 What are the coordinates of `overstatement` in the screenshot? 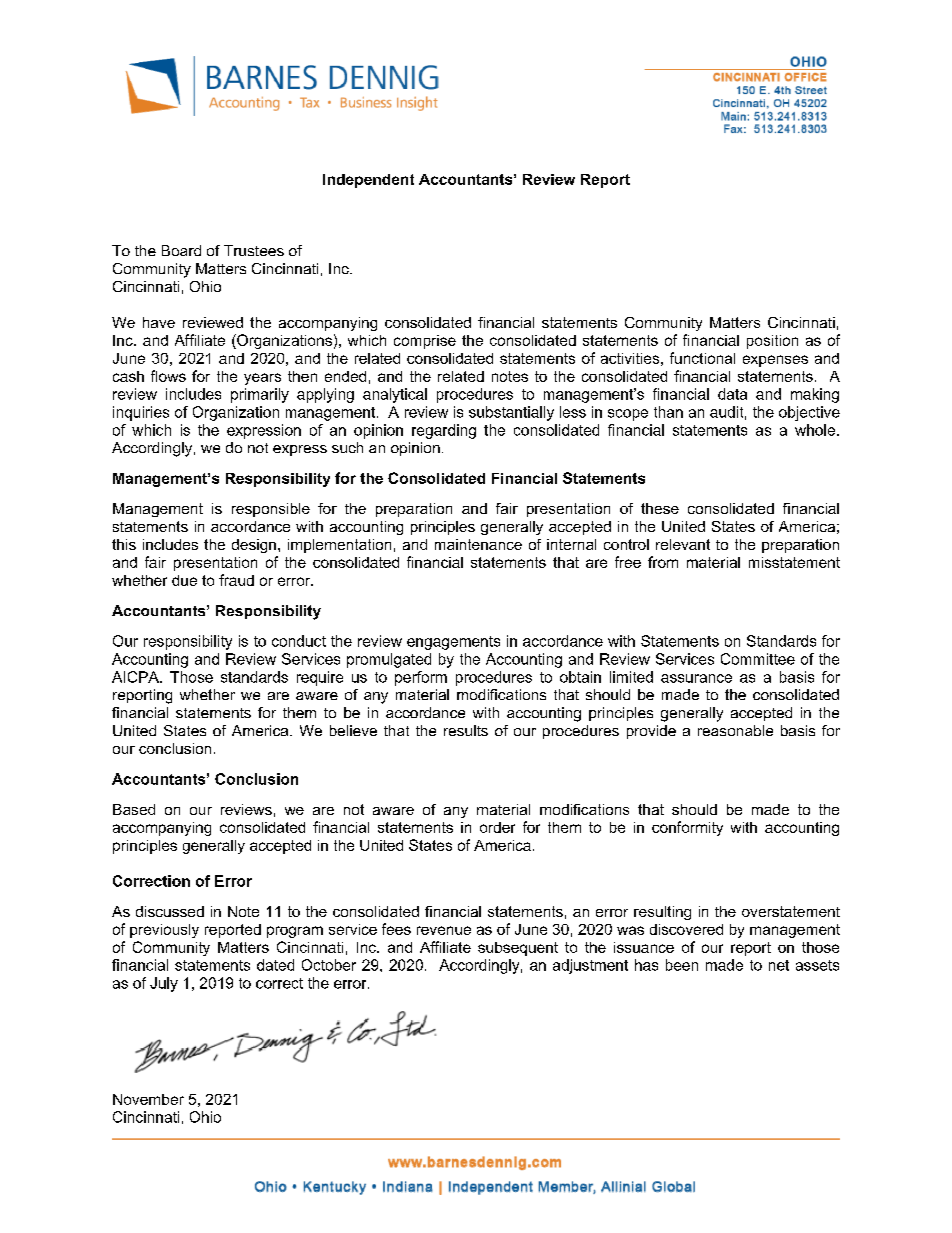 It's located at (791, 911).
